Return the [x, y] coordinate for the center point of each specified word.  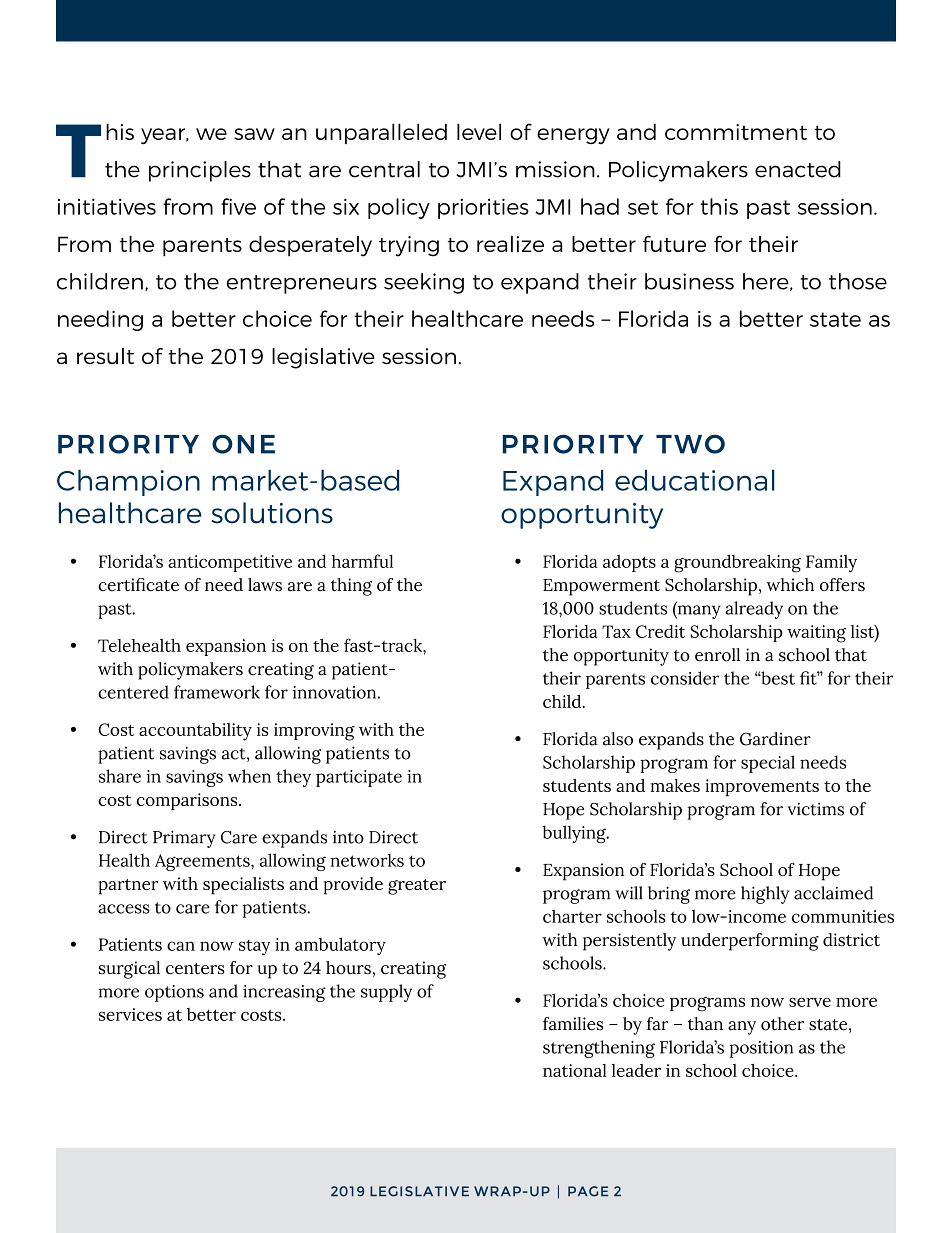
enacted [798, 169]
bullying [575, 834]
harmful [362, 561]
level [479, 131]
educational [694, 480]
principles [200, 171]
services [130, 1014]
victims [816, 809]
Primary [184, 839]
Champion [128, 483]
